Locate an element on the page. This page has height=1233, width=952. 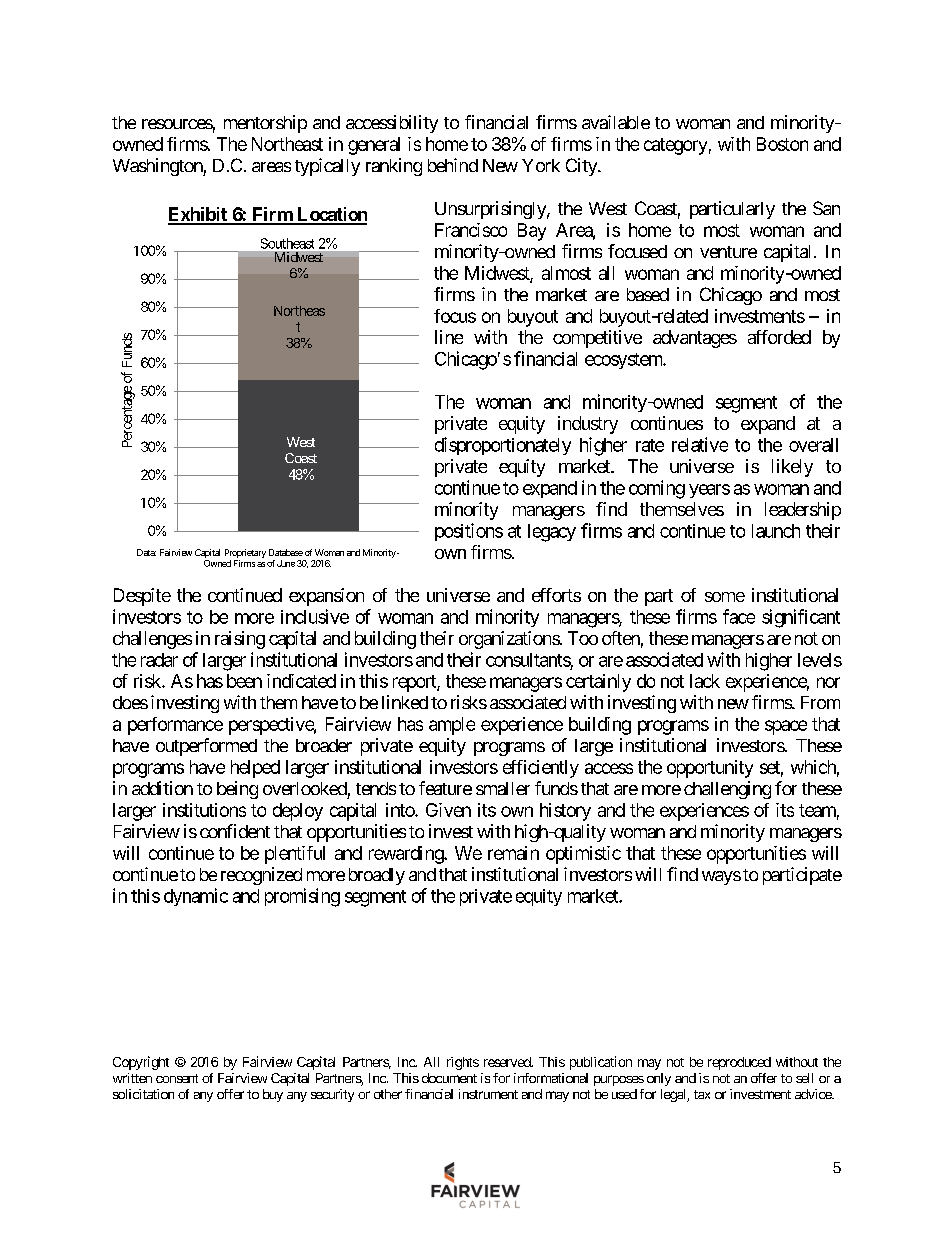
face is located at coordinates (739, 616).
